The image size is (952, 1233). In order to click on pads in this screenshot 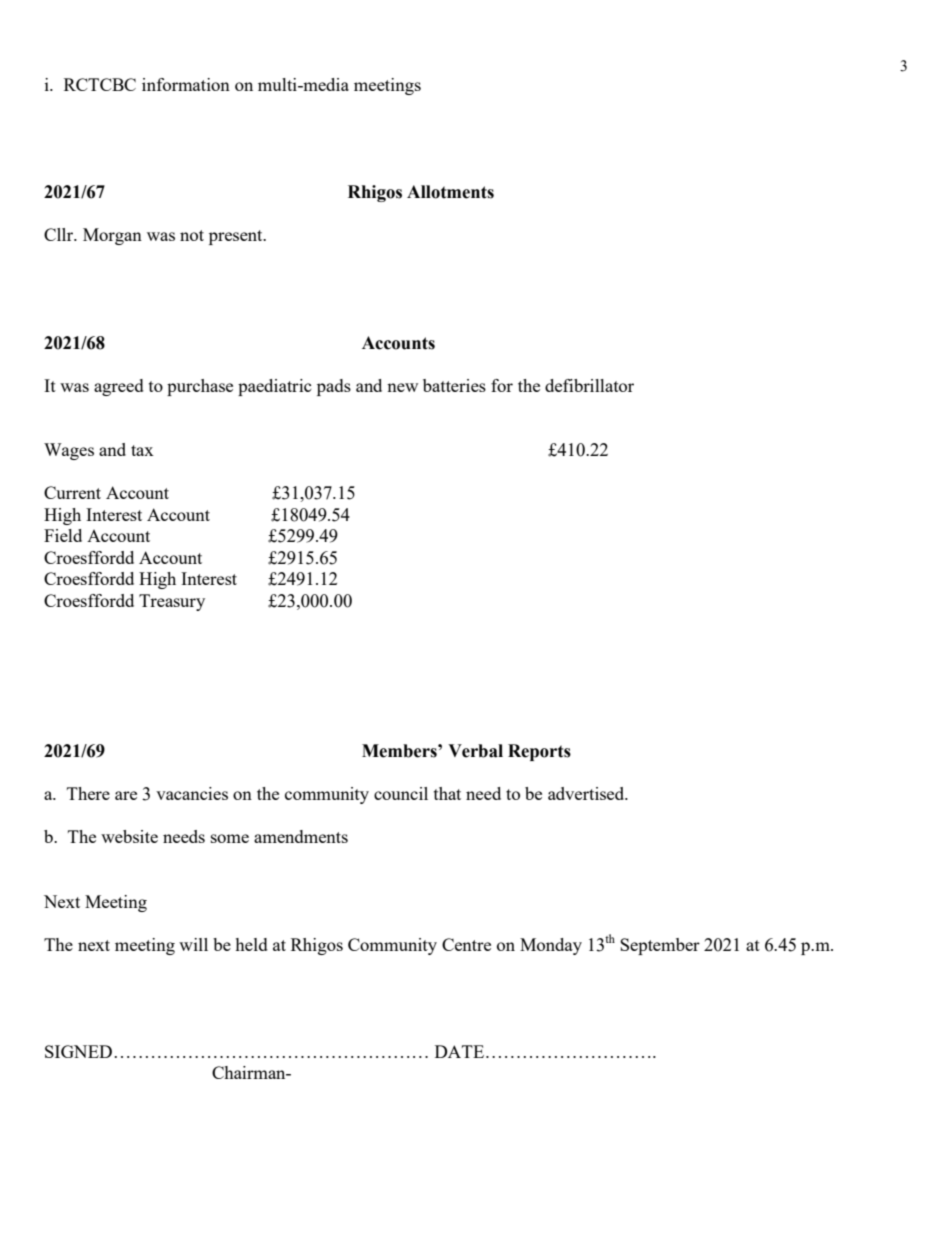, I will do `click(334, 387)`.
